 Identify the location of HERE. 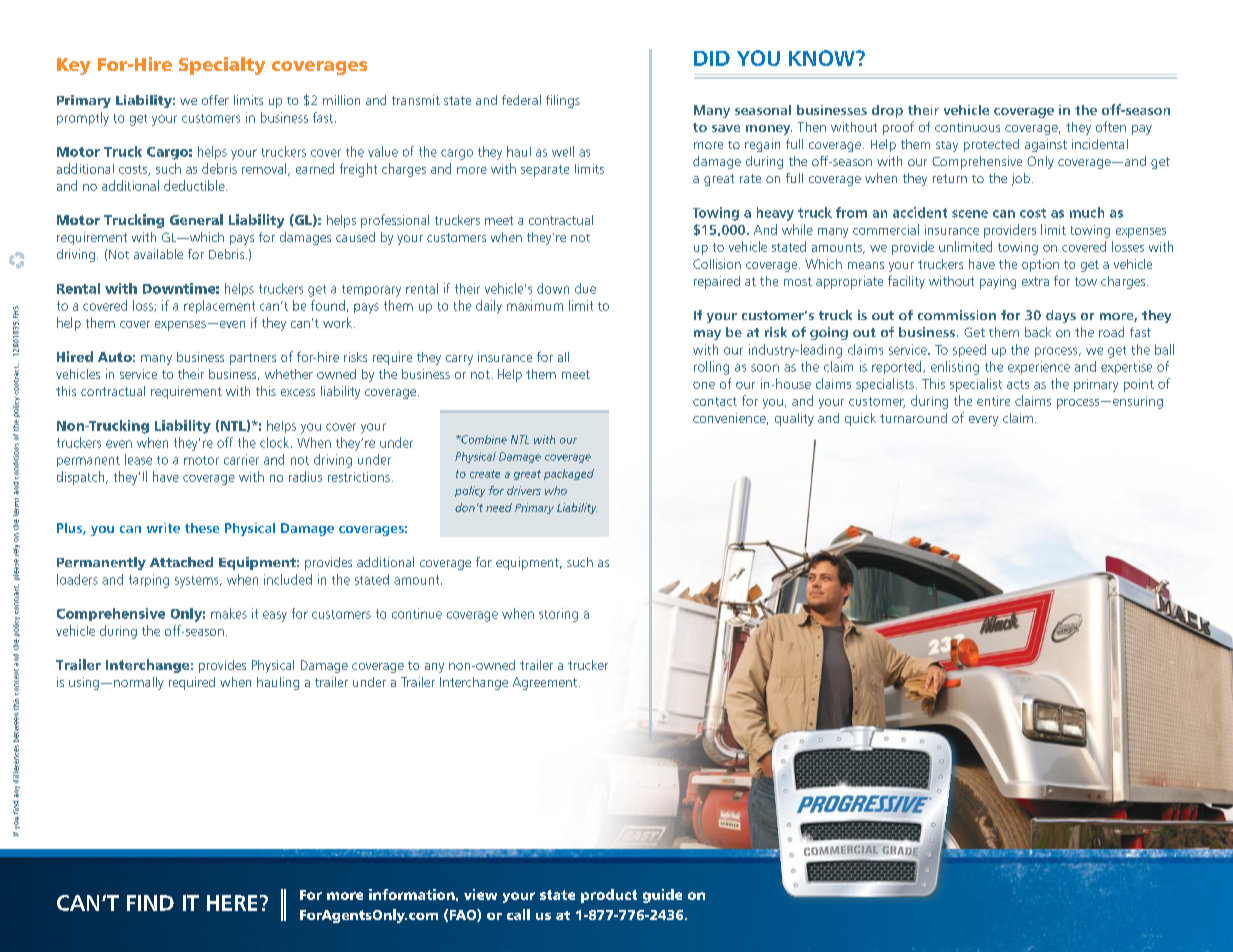
(232, 903).
